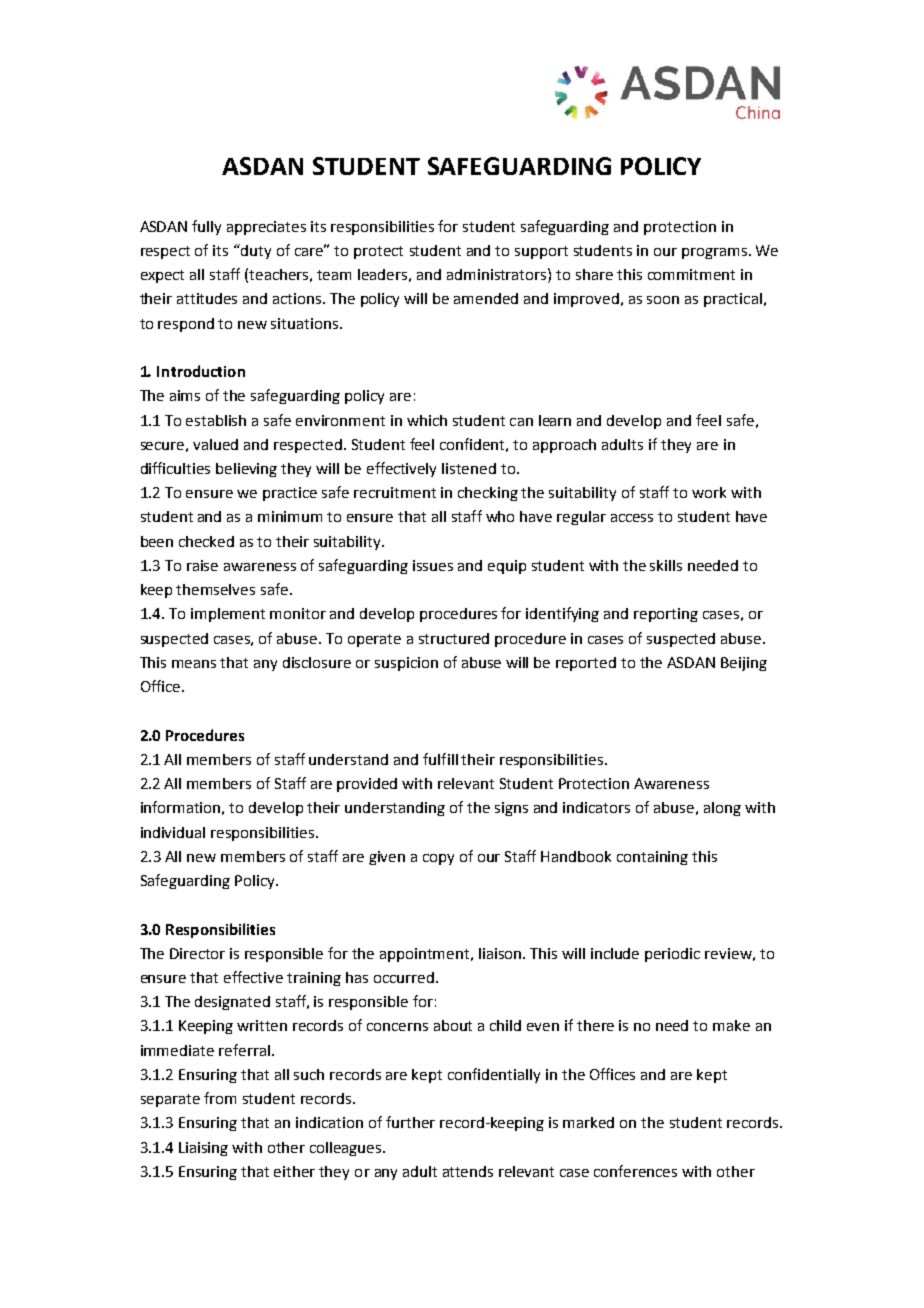 The height and width of the image is (1308, 924). I want to click on containing, so click(652, 858).
